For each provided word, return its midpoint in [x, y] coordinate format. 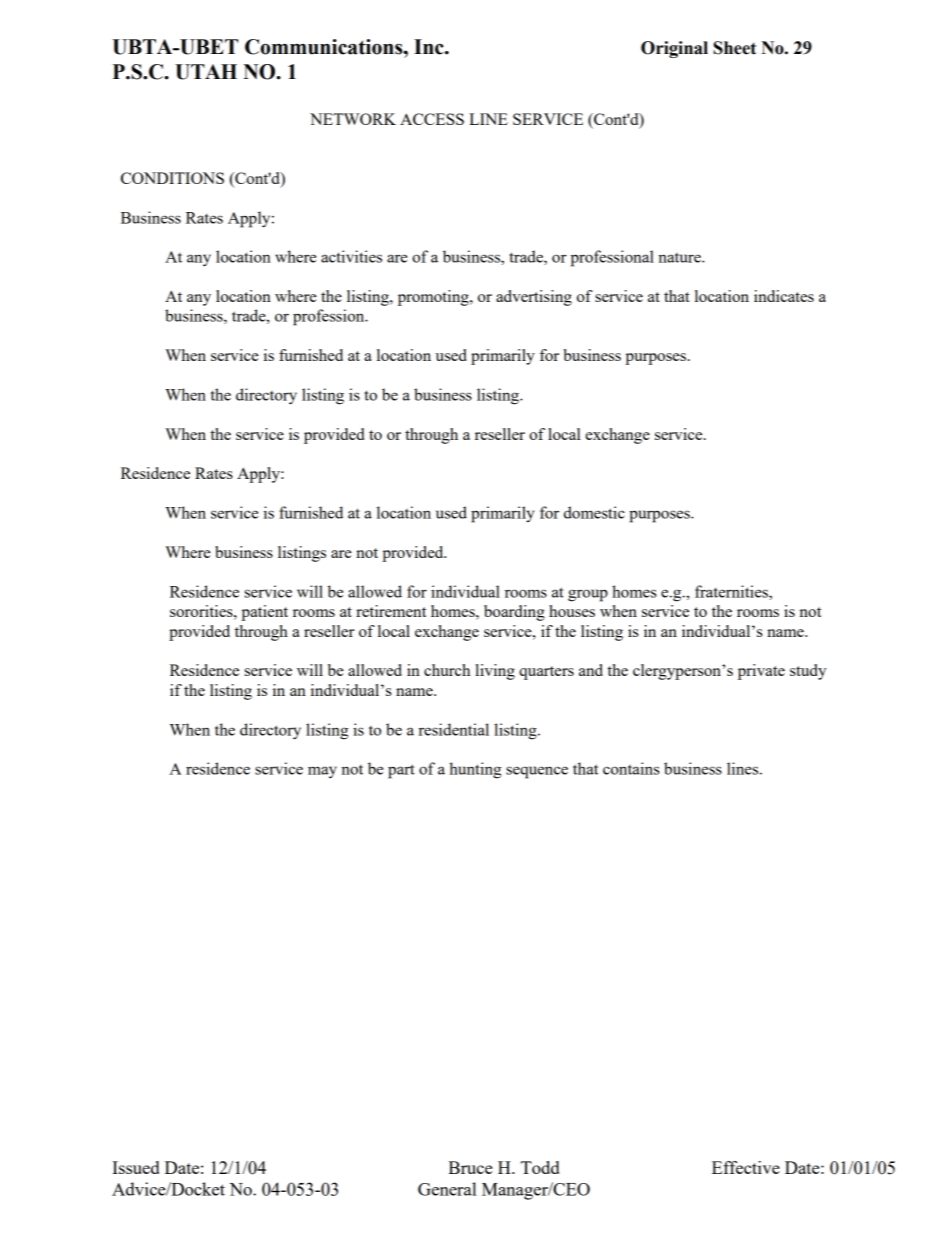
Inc [430, 47]
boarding [514, 613]
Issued [135, 1167]
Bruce [470, 1167]
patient [264, 613]
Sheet [734, 48]
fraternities [732, 592]
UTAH [206, 72]
